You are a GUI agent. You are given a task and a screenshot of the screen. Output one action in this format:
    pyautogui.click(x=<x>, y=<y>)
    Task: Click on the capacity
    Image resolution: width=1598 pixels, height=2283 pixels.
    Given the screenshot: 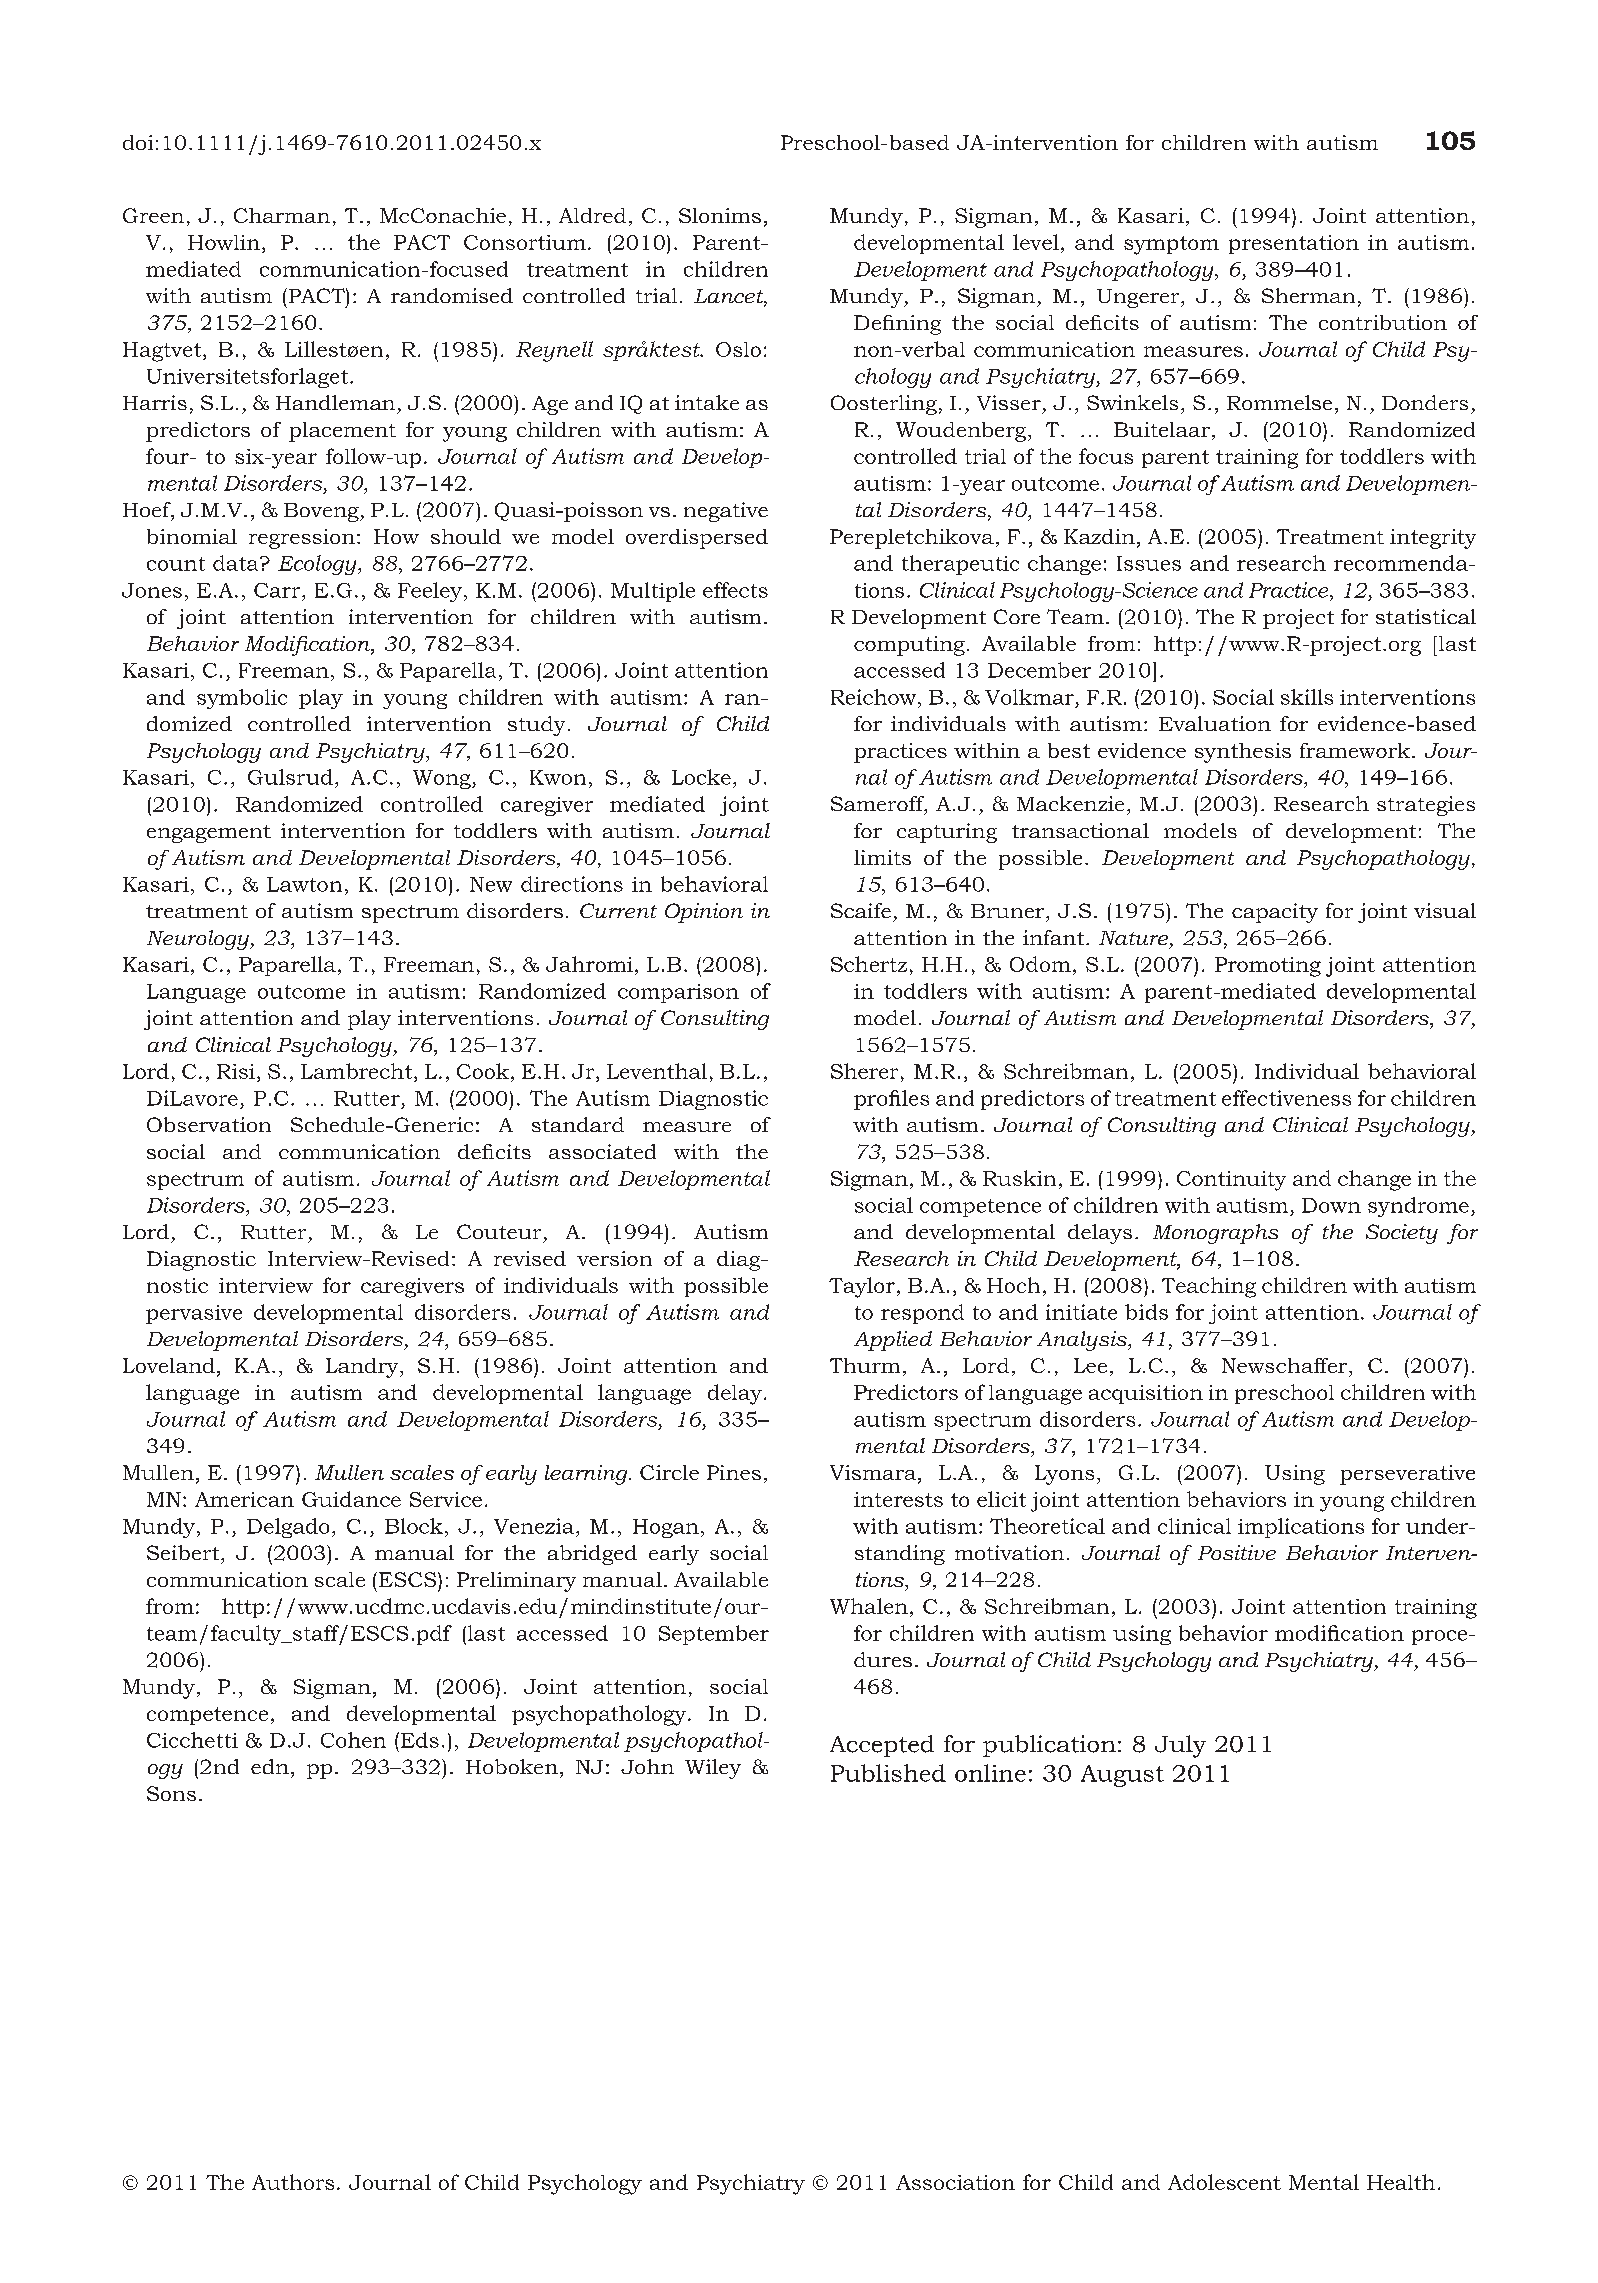 What is the action you would take?
    pyautogui.click(x=1275, y=913)
